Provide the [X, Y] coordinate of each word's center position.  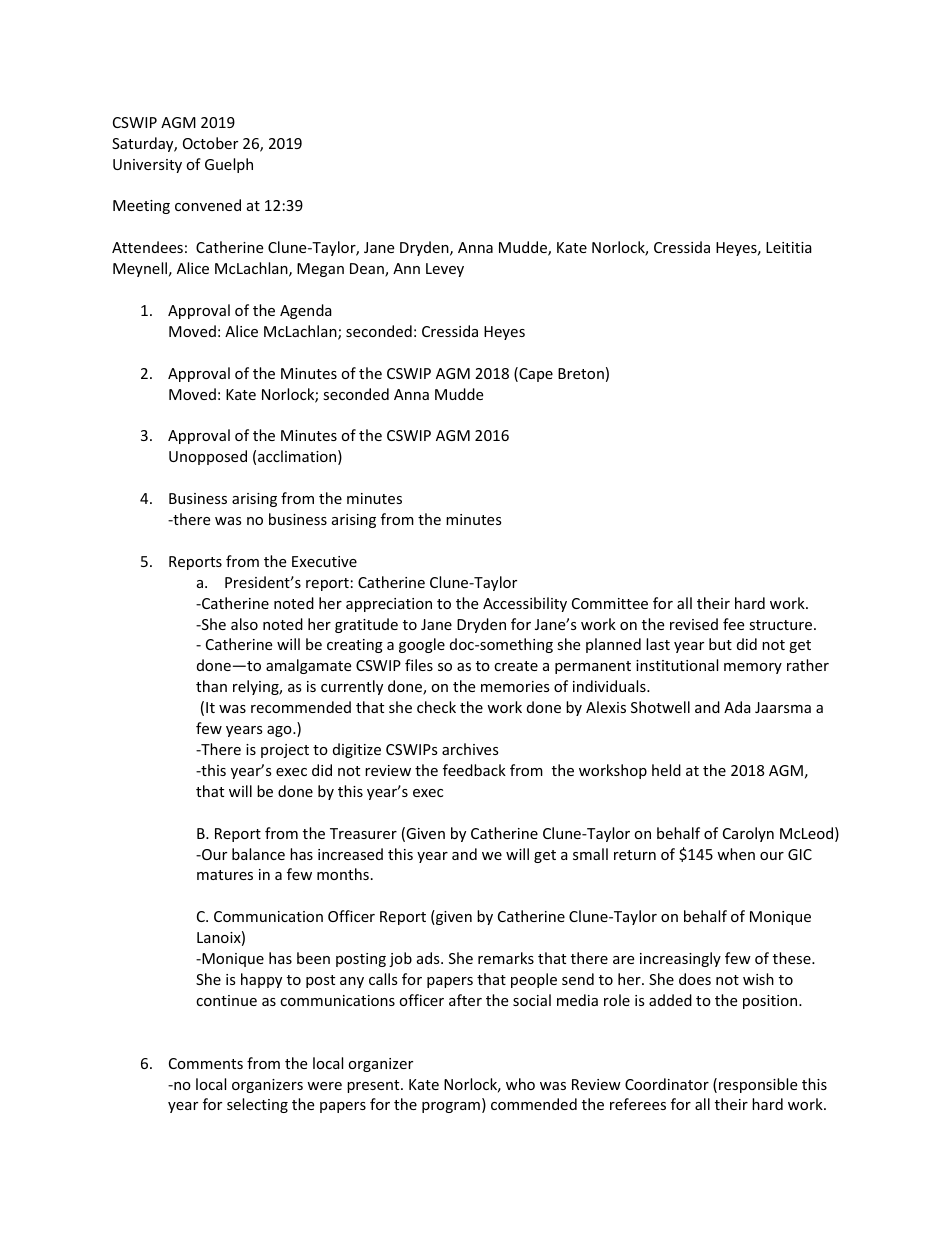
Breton [581, 373]
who [520, 1084]
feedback [474, 770]
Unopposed [208, 457]
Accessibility [525, 604]
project [285, 751]
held [666, 770]
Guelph [229, 165]
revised [694, 624]
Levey [445, 270]
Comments [206, 1063]
